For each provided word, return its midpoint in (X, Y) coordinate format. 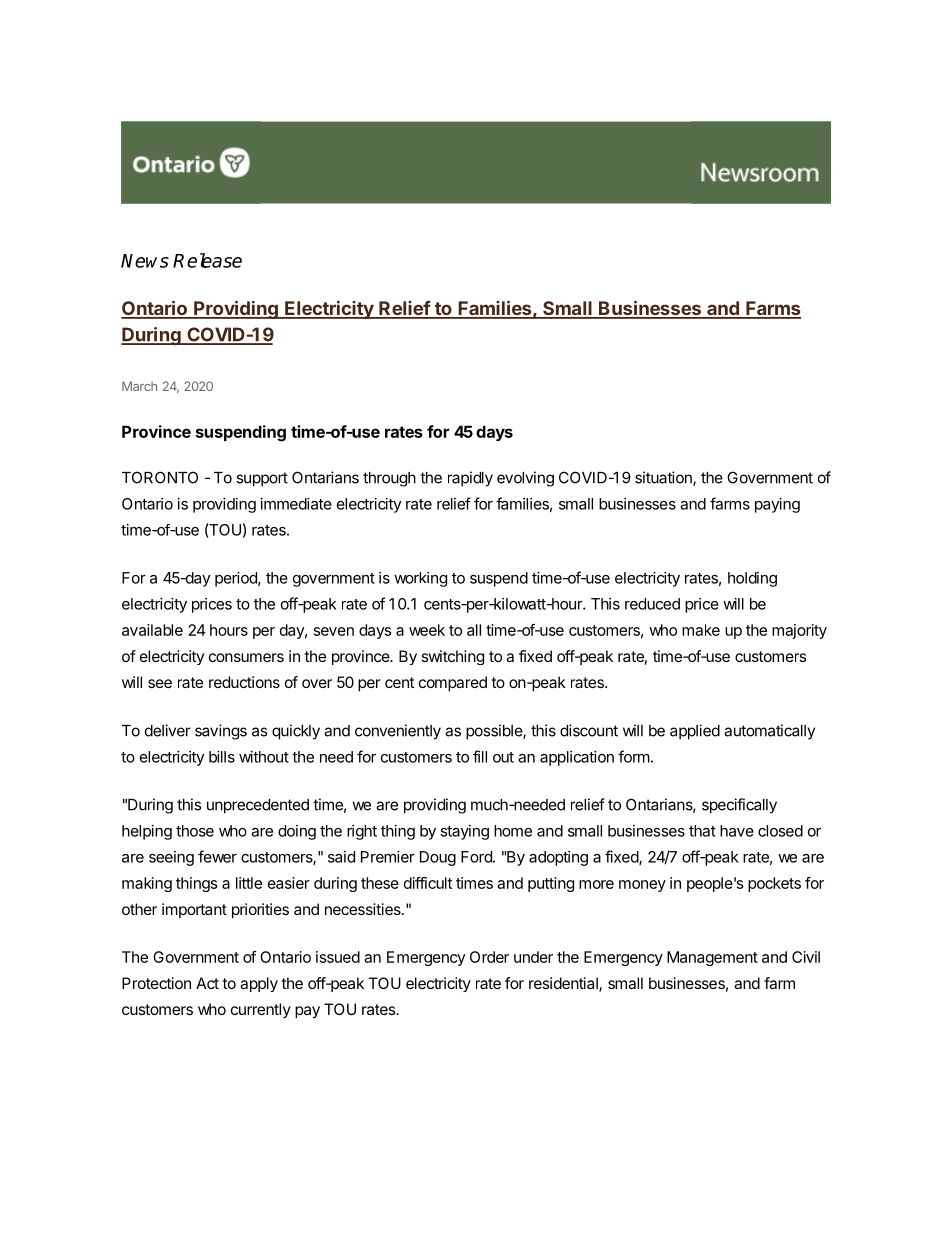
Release (207, 260)
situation (664, 478)
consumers (246, 657)
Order (489, 957)
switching (453, 657)
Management (712, 958)
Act (207, 983)
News (145, 261)
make (701, 630)
